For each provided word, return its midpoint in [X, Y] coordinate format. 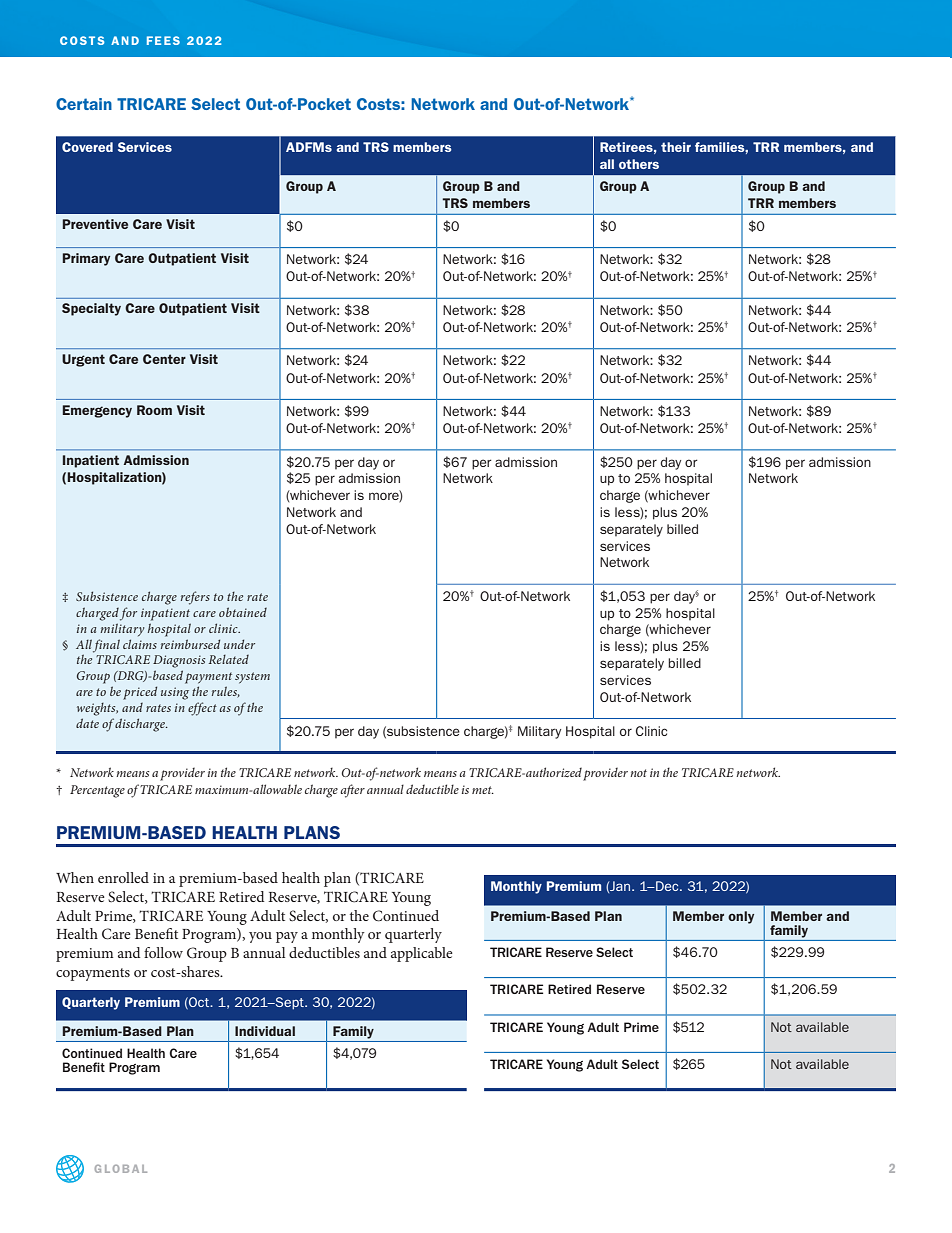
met [483, 790]
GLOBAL [121, 1169]
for [128, 614]
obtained [243, 612]
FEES [163, 40]
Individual [265, 1031]
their [676, 147]
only [741, 917]
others [639, 164]
